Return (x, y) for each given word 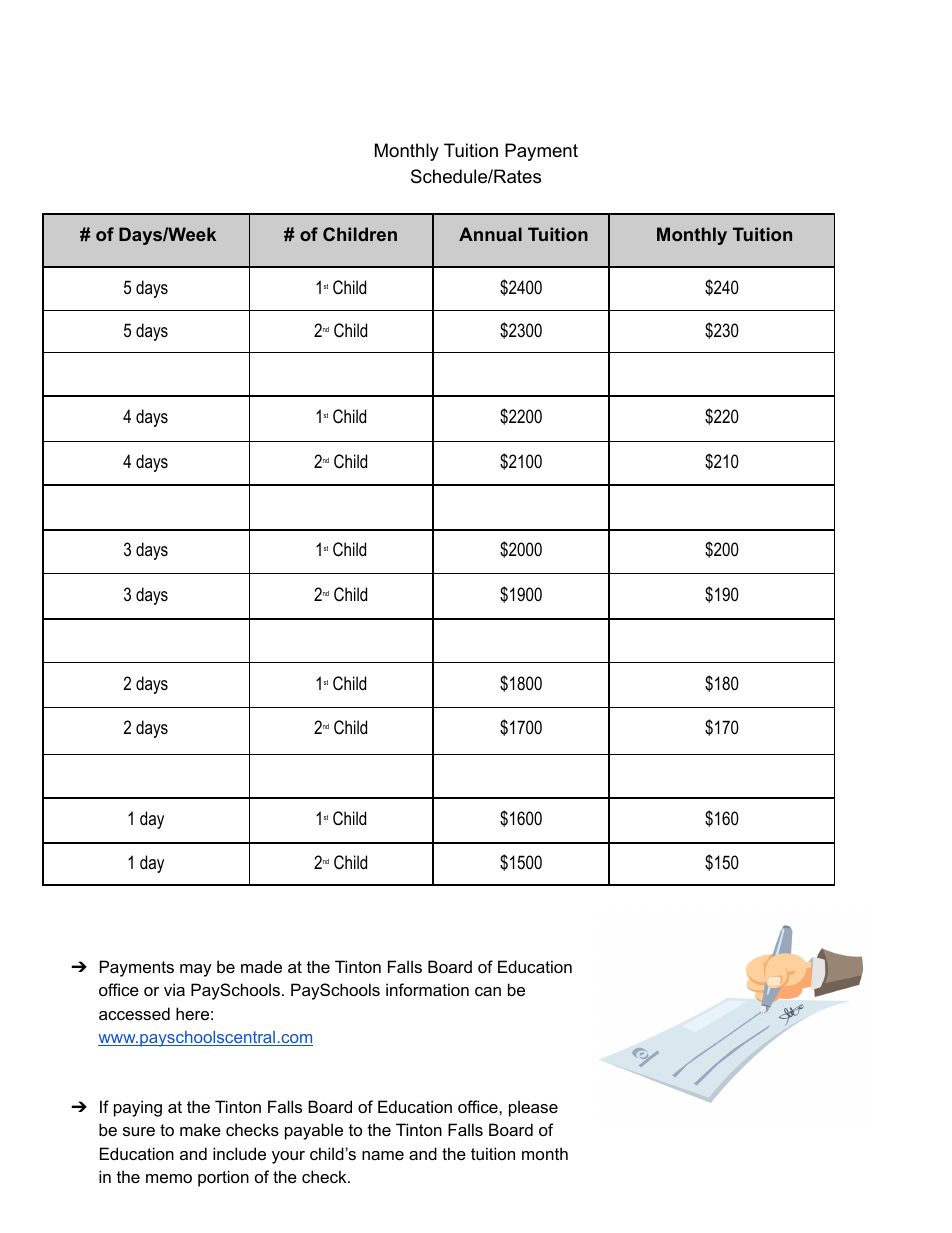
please (533, 1108)
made (261, 966)
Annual (490, 234)
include (239, 1153)
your (288, 1157)
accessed (134, 1013)
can (488, 991)
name (383, 1155)
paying (138, 1108)
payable (314, 1131)
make (200, 1129)
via (174, 989)
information (427, 989)
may (196, 970)
